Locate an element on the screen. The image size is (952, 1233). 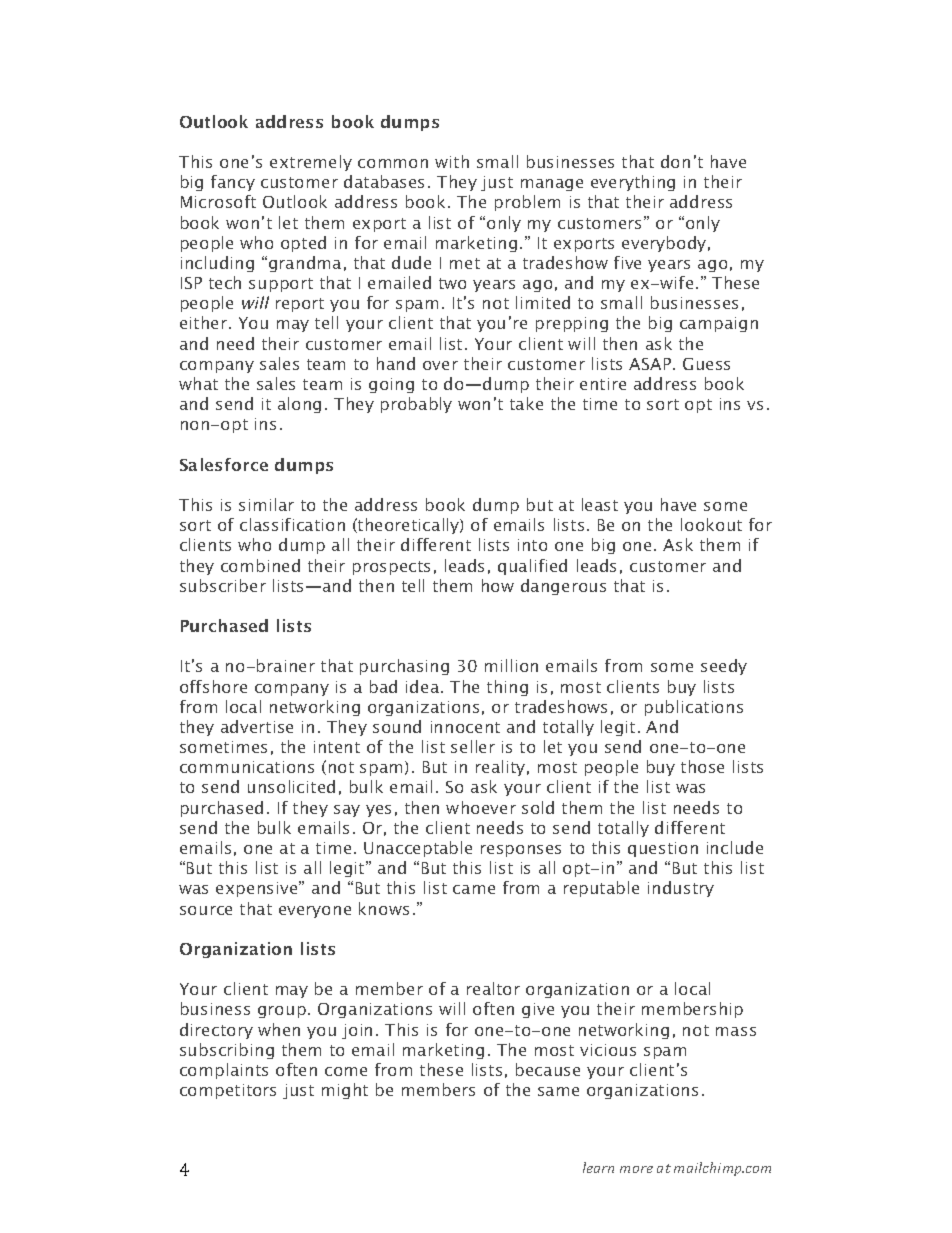
seedy is located at coordinates (724, 667).
